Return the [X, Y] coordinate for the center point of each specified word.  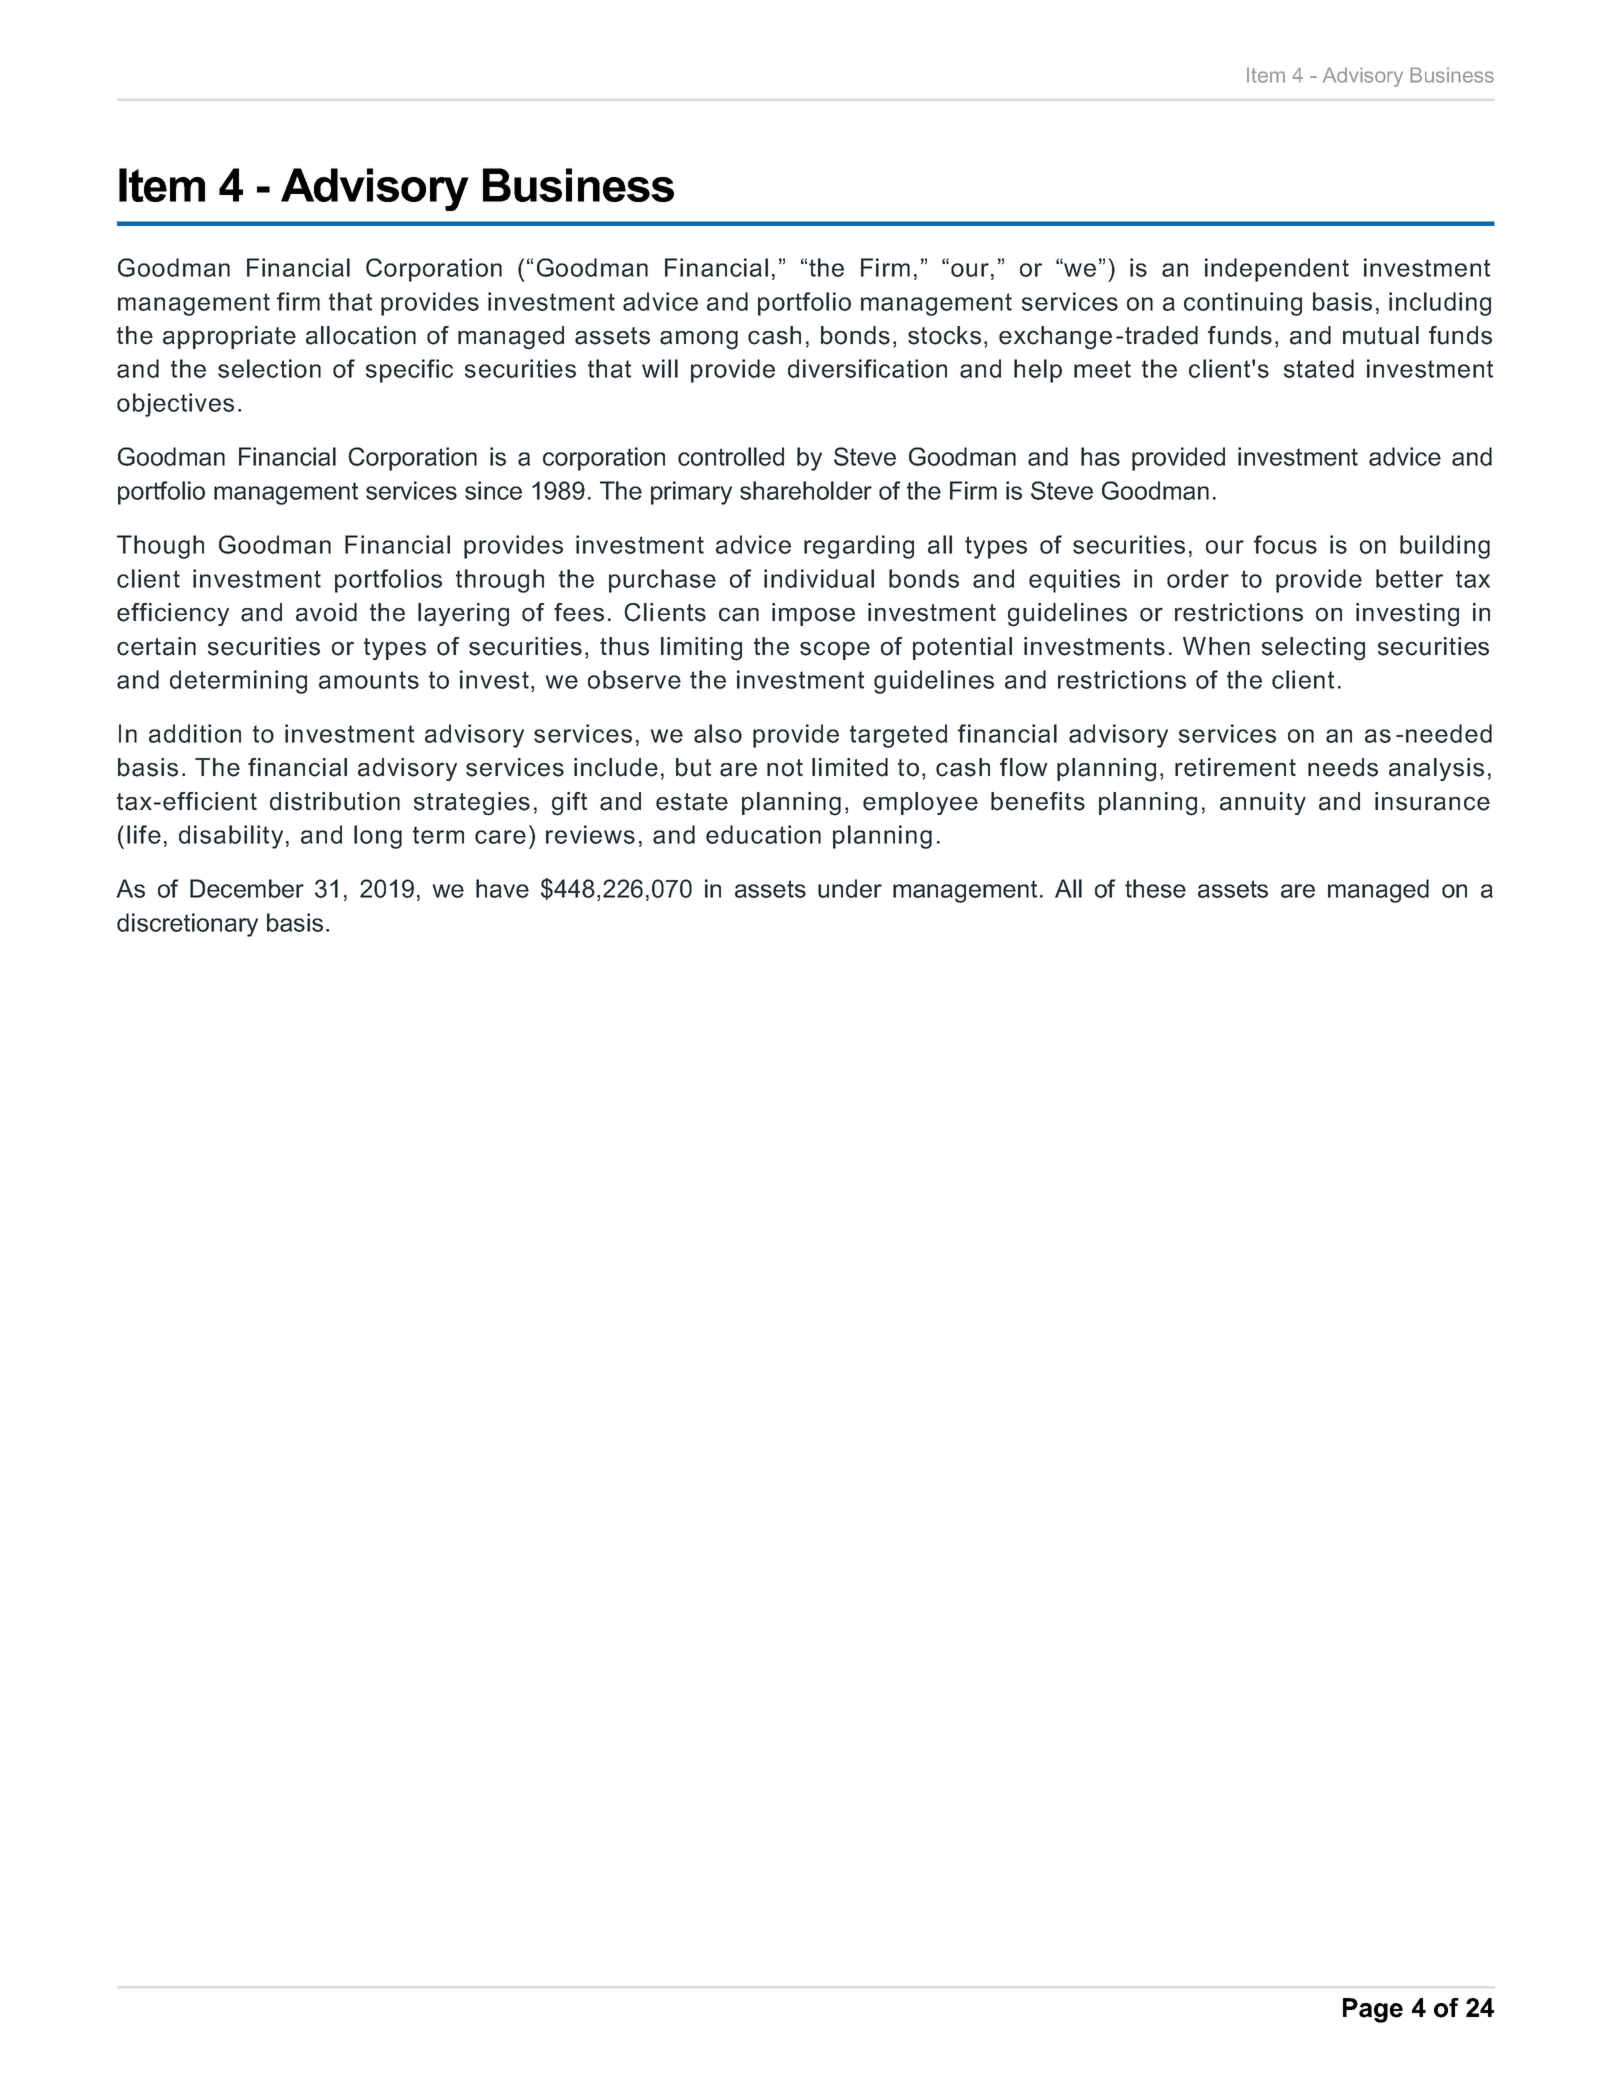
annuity [1263, 803]
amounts [369, 680]
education [763, 834]
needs [1343, 767]
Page [1373, 2010]
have [502, 888]
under [850, 888]
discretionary [187, 925]
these [1155, 888]
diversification [867, 368]
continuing [1243, 304]
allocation [361, 335]
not [785, 768]
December [247, 888]
